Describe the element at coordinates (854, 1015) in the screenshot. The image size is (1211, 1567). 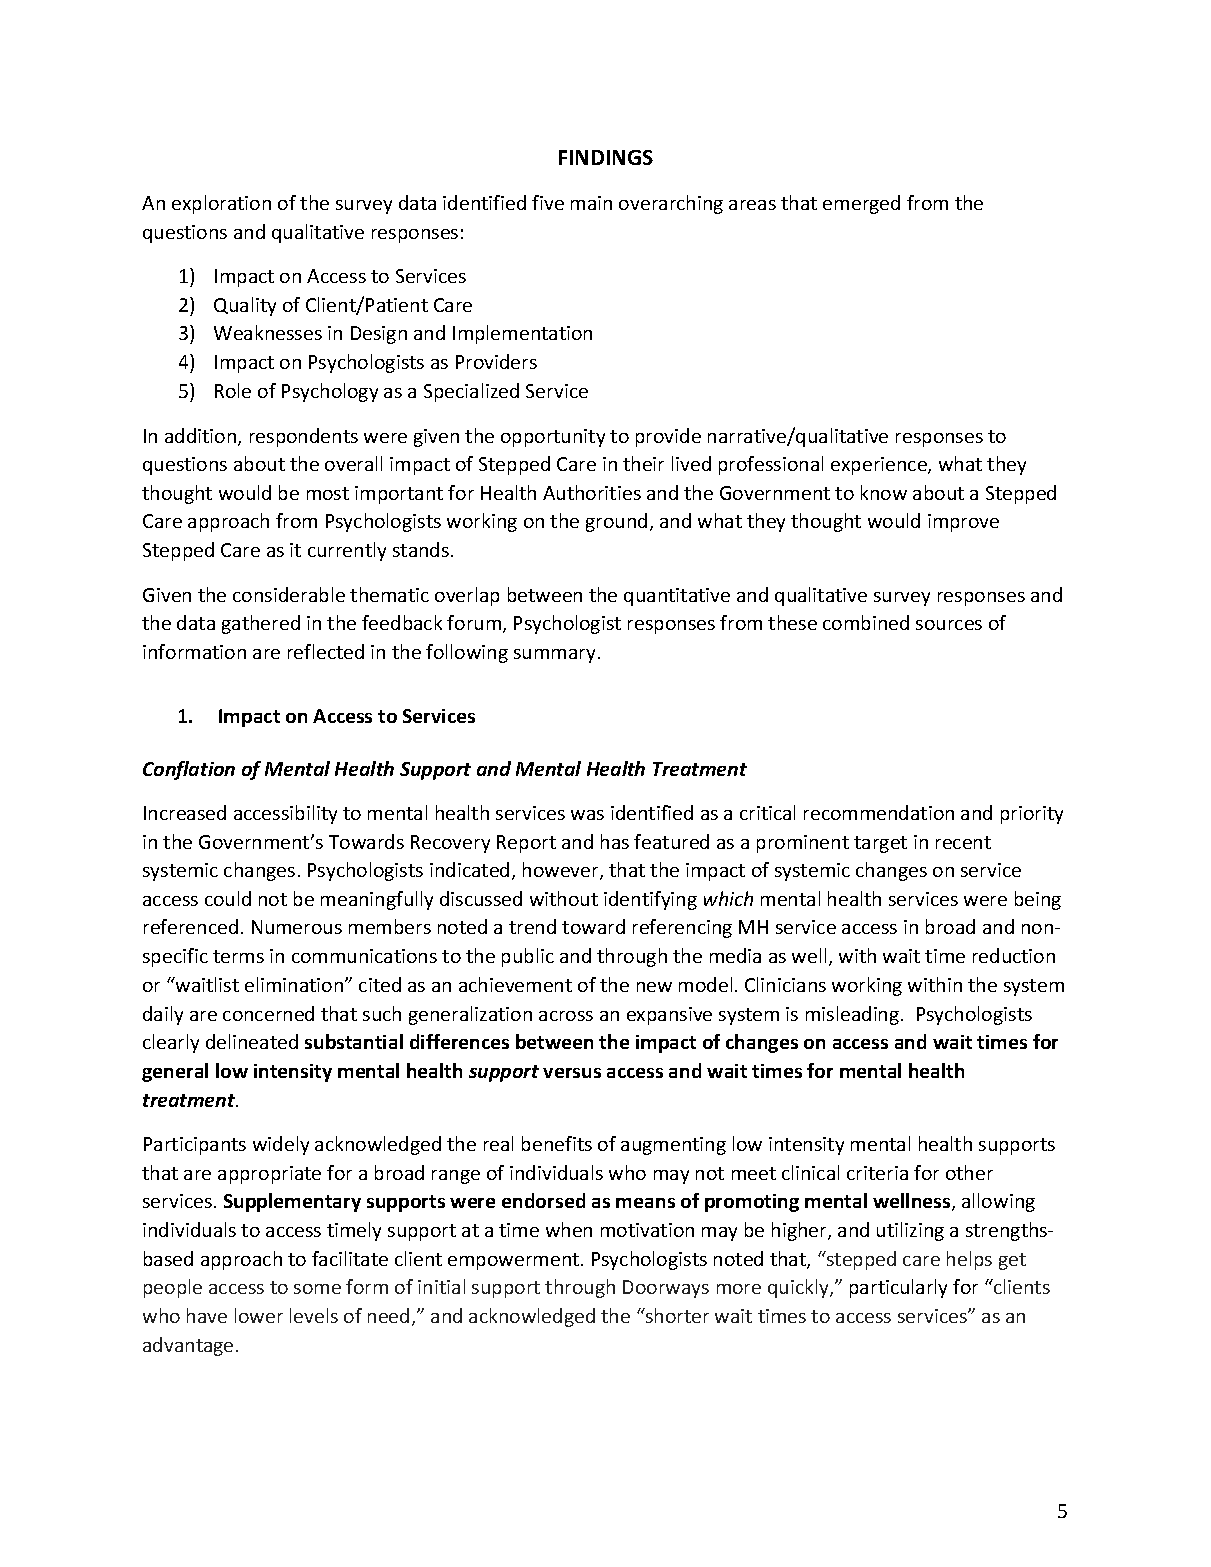
I see `misleading` at that location.
